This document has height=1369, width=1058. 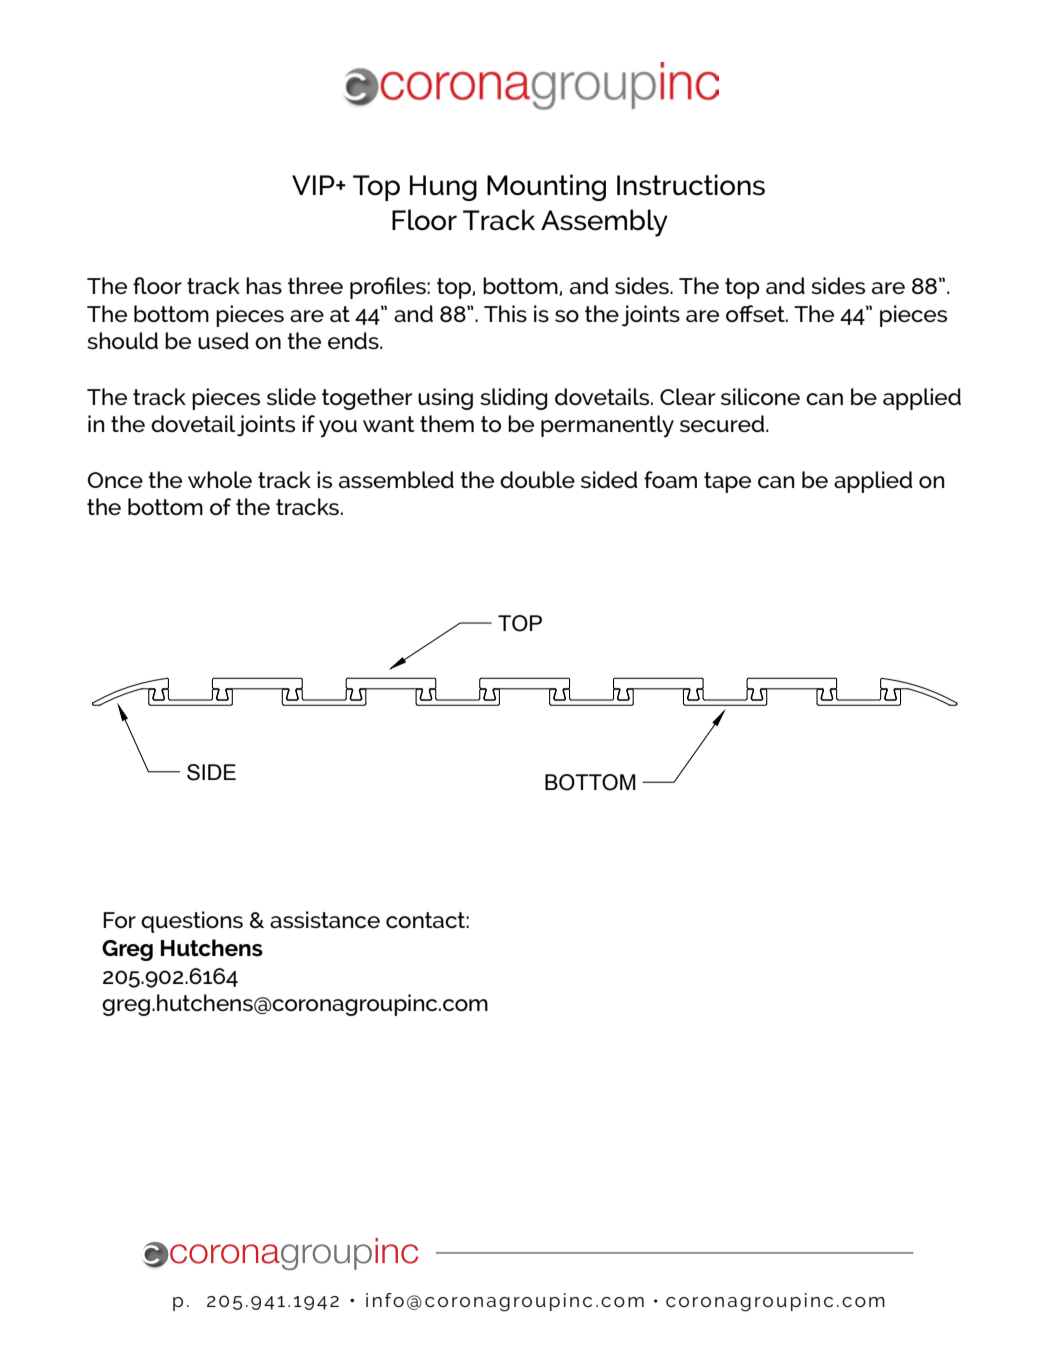 I want to click on assistance, so click(x=325, y=919).
